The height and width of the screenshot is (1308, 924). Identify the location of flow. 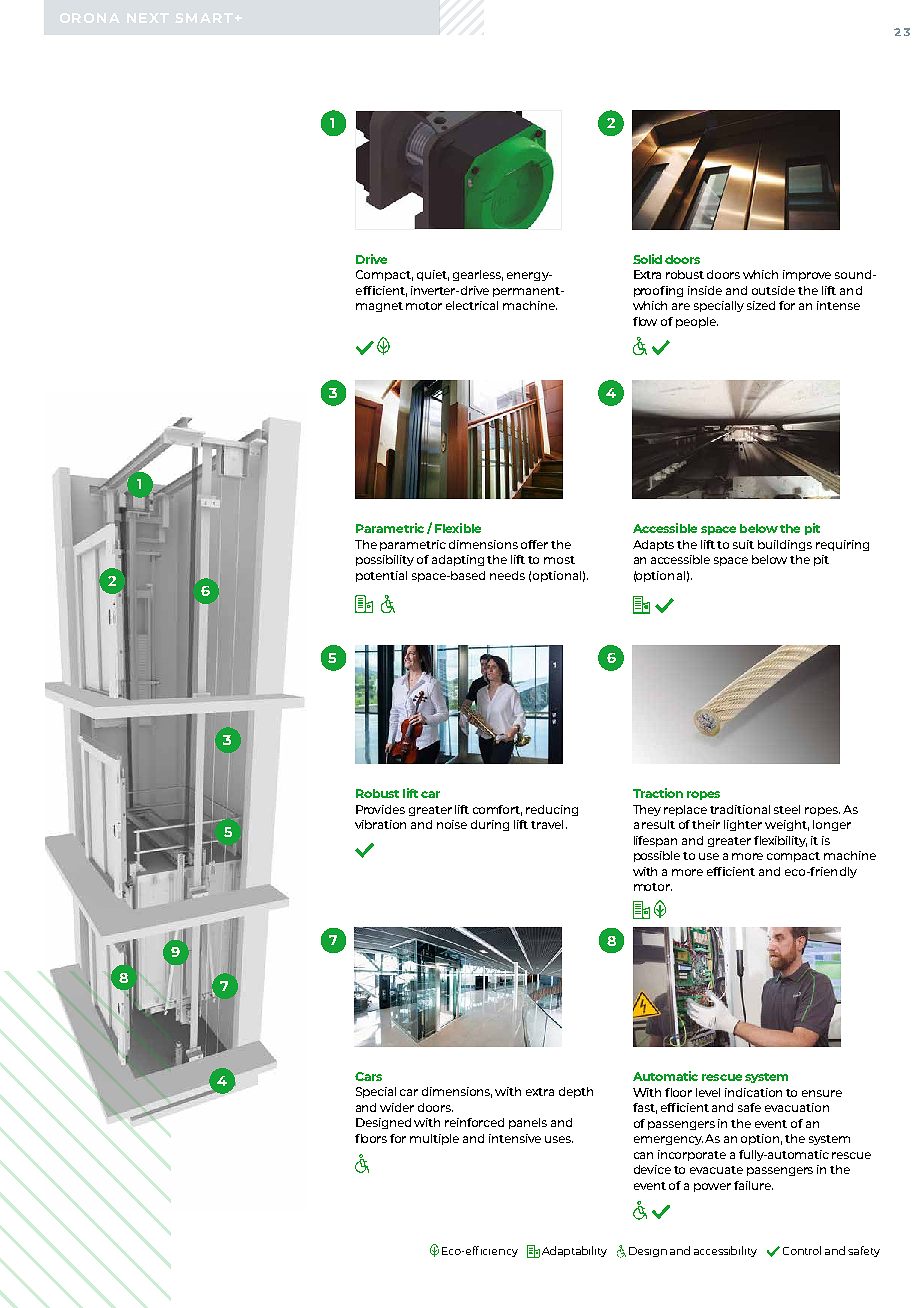
(645, 321).
